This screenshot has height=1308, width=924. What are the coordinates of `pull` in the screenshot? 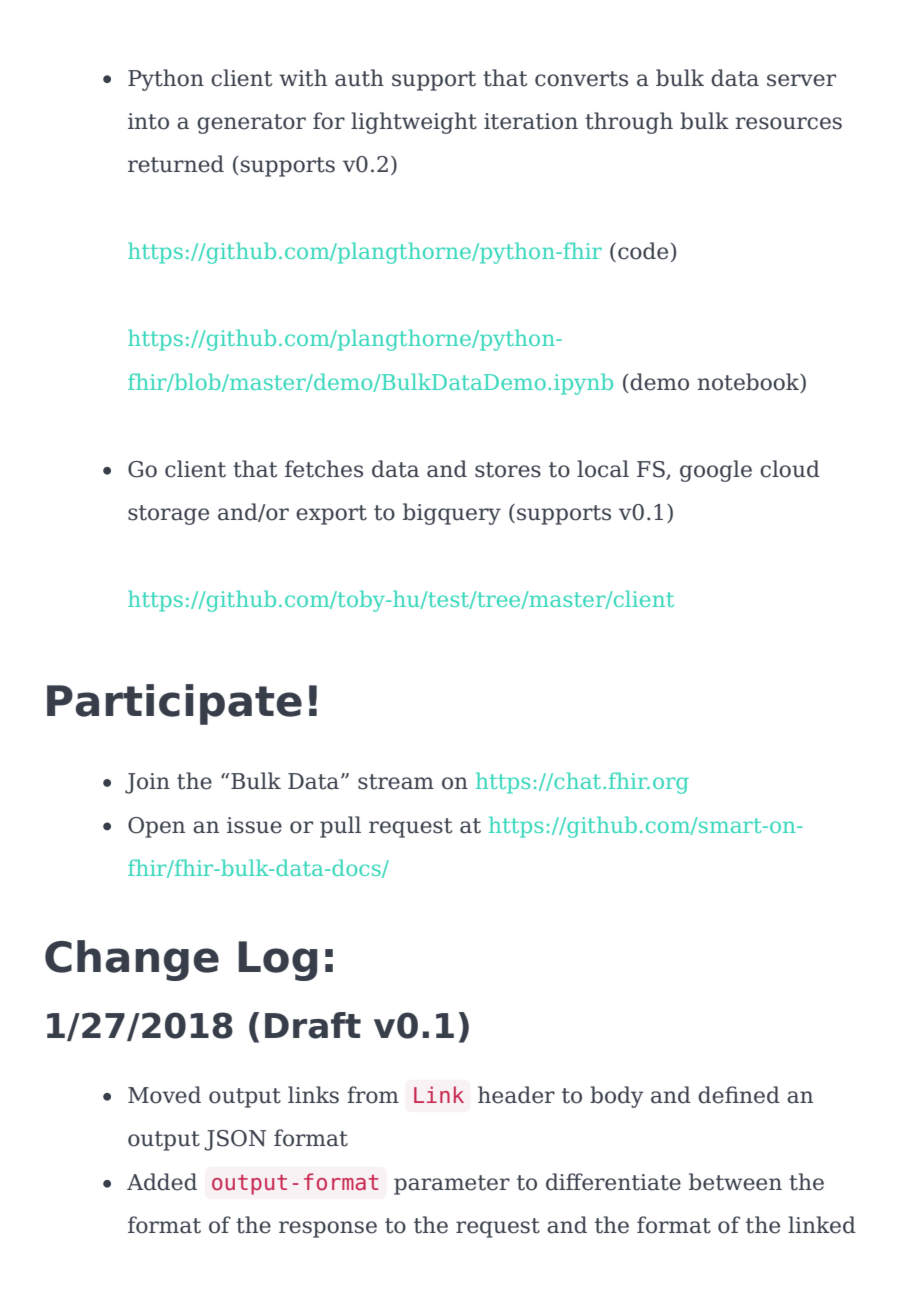 It's located at (340, 827).
